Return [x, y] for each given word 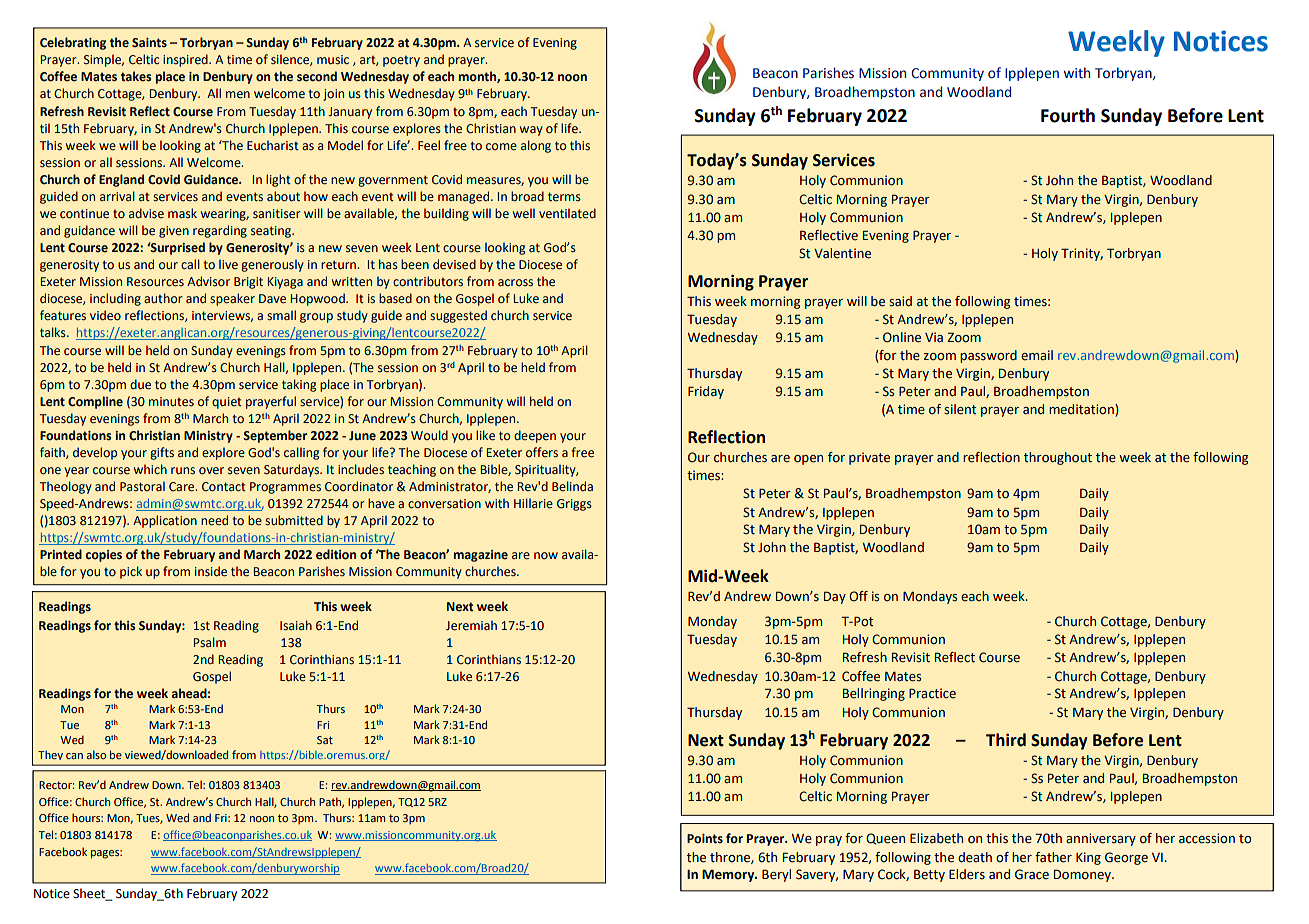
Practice [932, 693]
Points [705, 839]
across [515, 283]
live [228, 264]
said [900, 301]
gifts [162, 453]
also [96, 754]
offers [542, 452]
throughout [1058, 458]
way [531, 131]
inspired [186, 60]
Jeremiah [471, 625]
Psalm [209, 642]
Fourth [1068, 115]
